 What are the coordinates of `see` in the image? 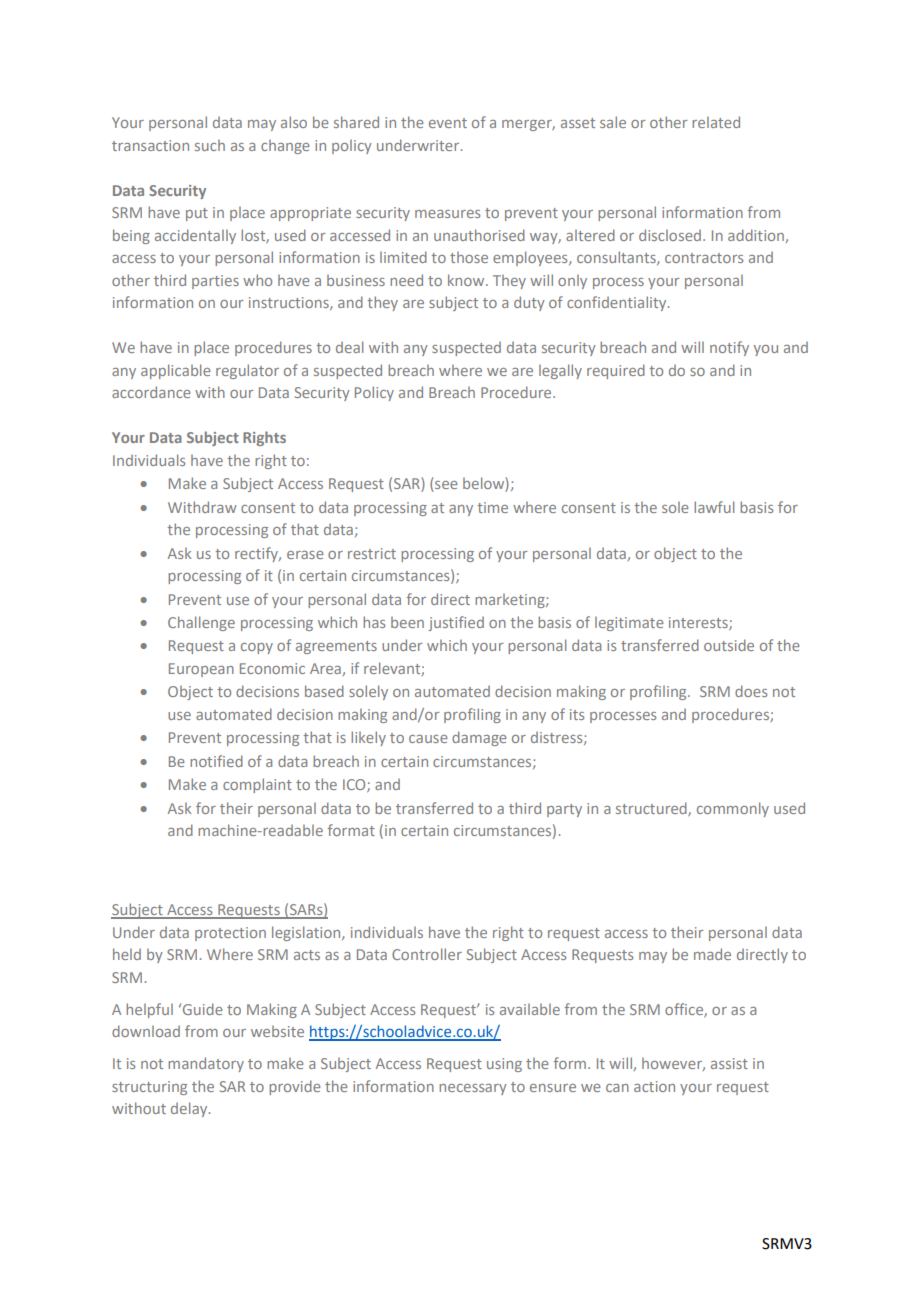 It's located at (445, 486).
